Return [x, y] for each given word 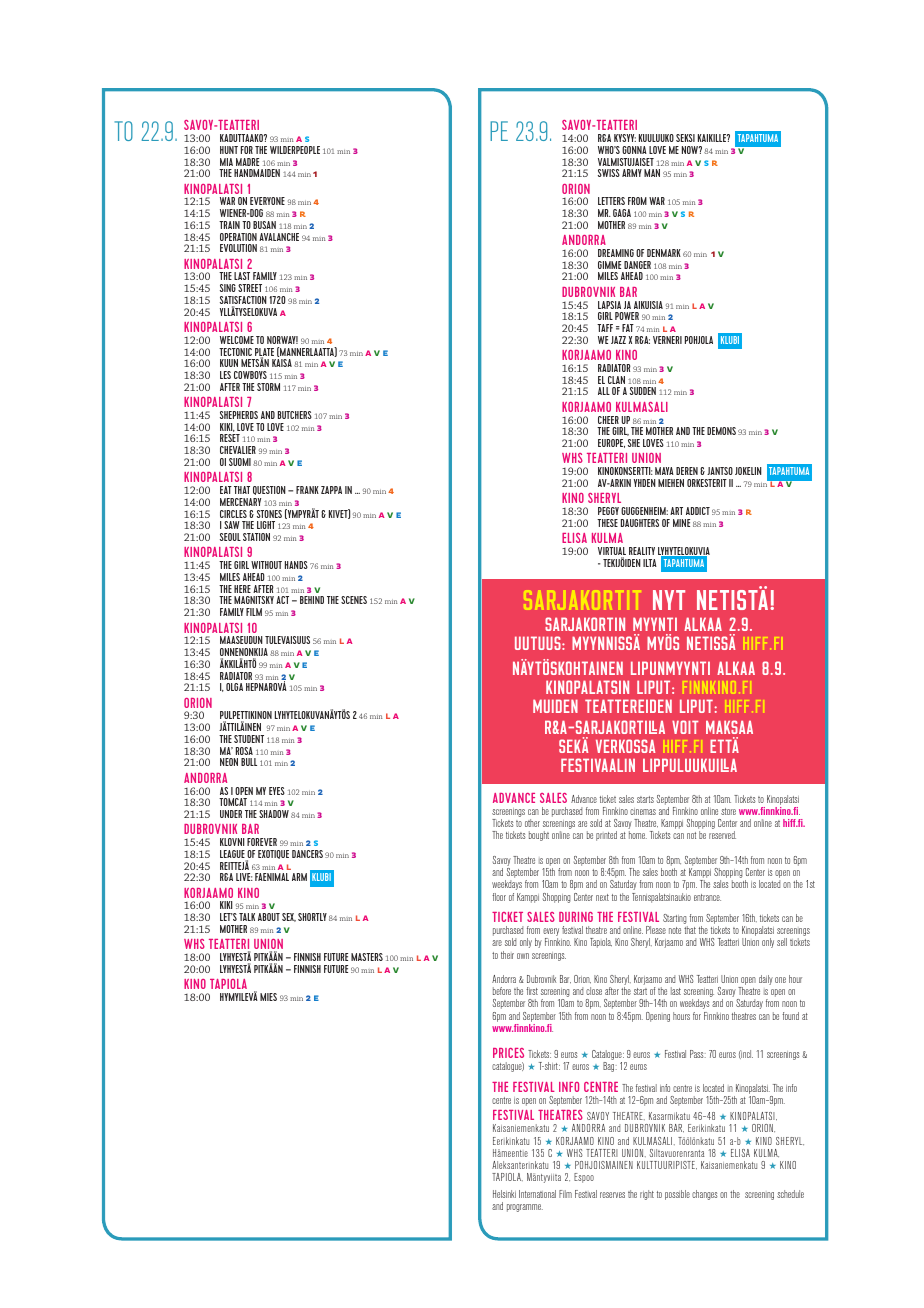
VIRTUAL [612, 552]
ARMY [632, 173]
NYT [669, 600]
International [537, 1194]
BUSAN [264, 225]
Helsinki [504, 1194]
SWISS [609, 173]
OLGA [234, 687]
